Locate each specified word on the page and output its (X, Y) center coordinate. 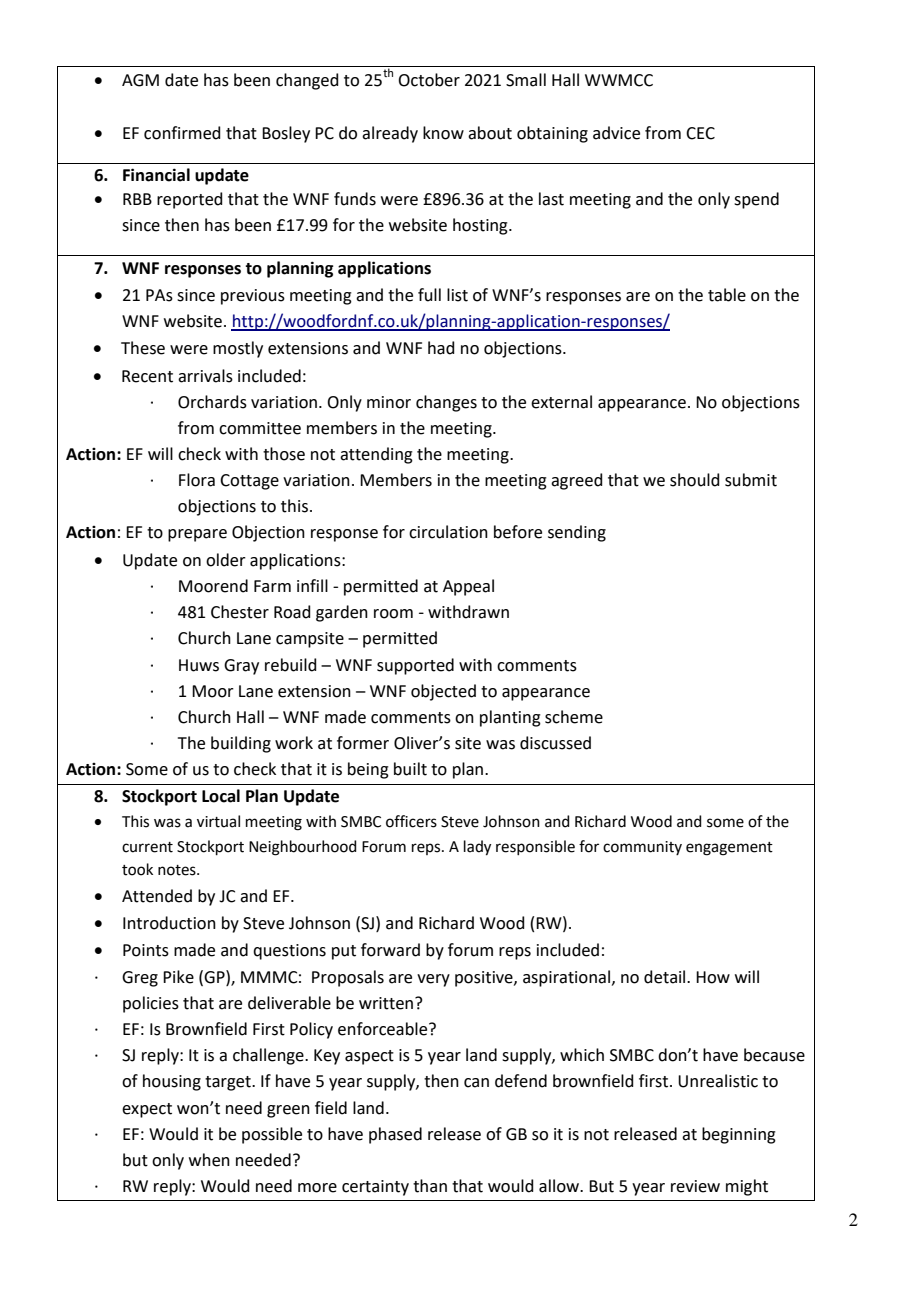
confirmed (182, 133)
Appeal (468, 587)
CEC (700, 133)
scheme (574, 717)
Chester (240, 612)
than (430, 1186)
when (209, 1160)
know (443, 133)
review (695, 1186)
